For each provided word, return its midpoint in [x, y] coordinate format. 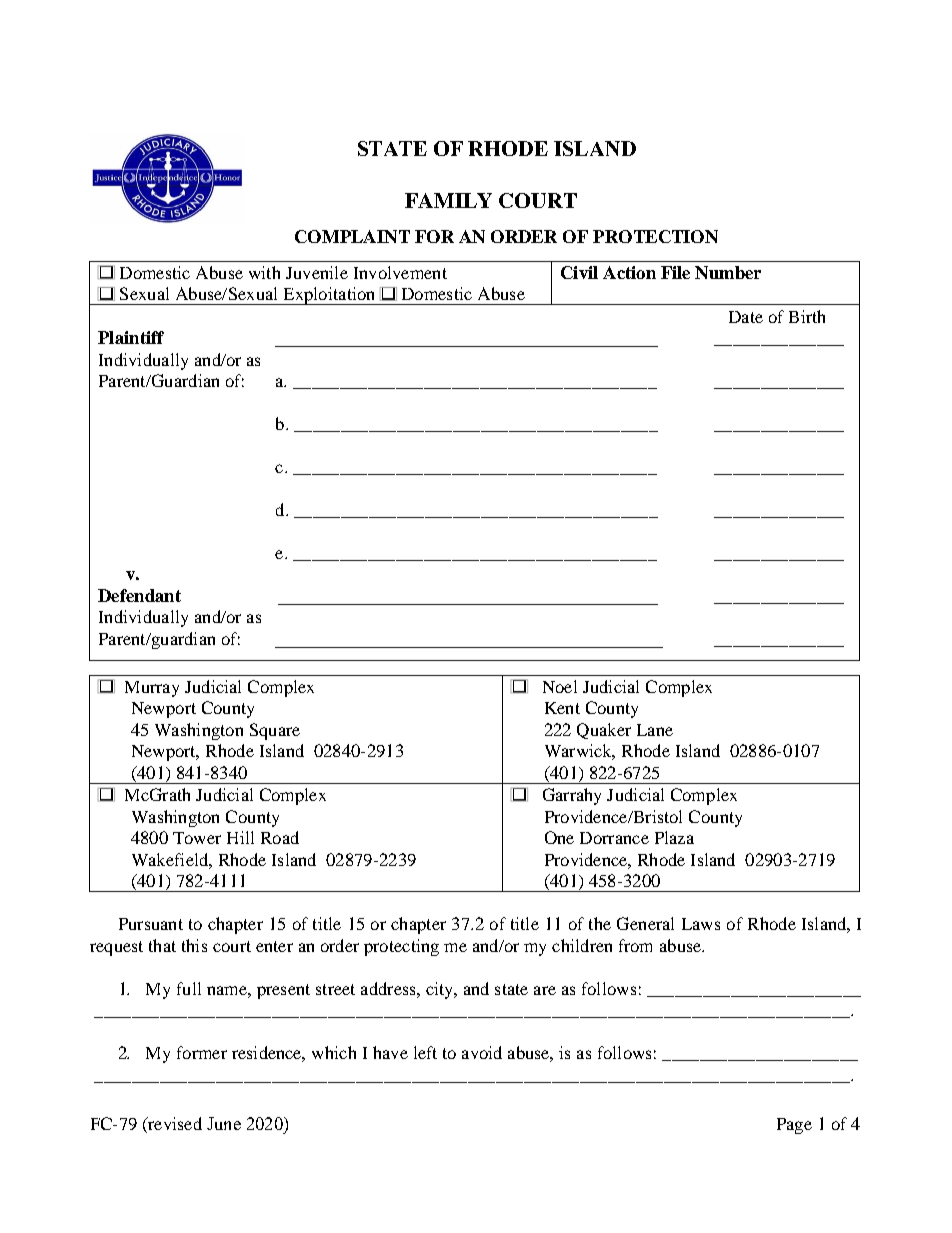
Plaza [674, 837]
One [559, 837]
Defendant [139, 595]
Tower [197, 838]
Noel [560, 686]
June [224, 1123]
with [264, 272]
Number [728, 272]
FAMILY [448, 200]
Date [746, 317]
